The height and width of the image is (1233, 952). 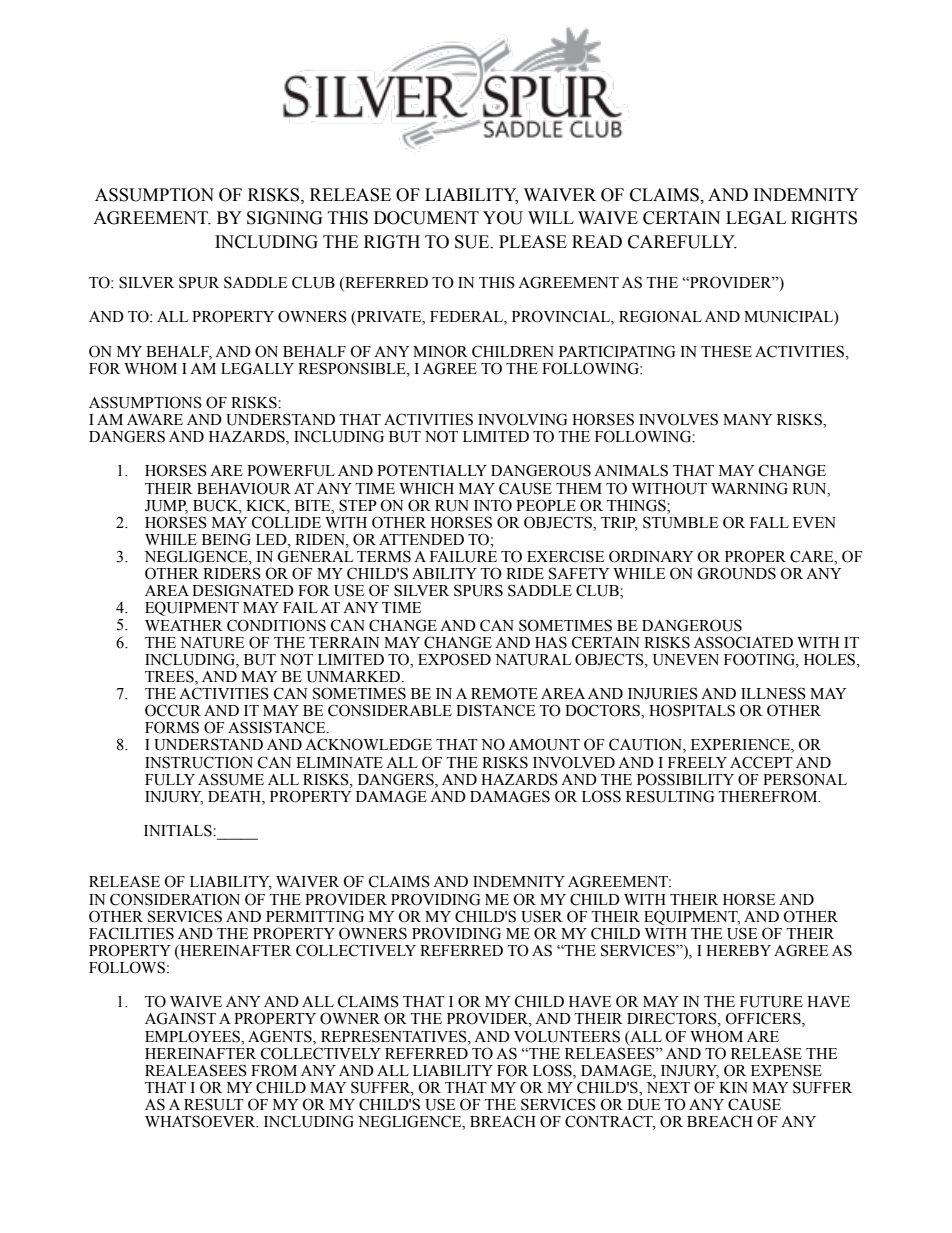 What do you see at coordinates (201, 1121) in the image?
I see `WHATSOEVER` at bounding box center [201, 1121].
